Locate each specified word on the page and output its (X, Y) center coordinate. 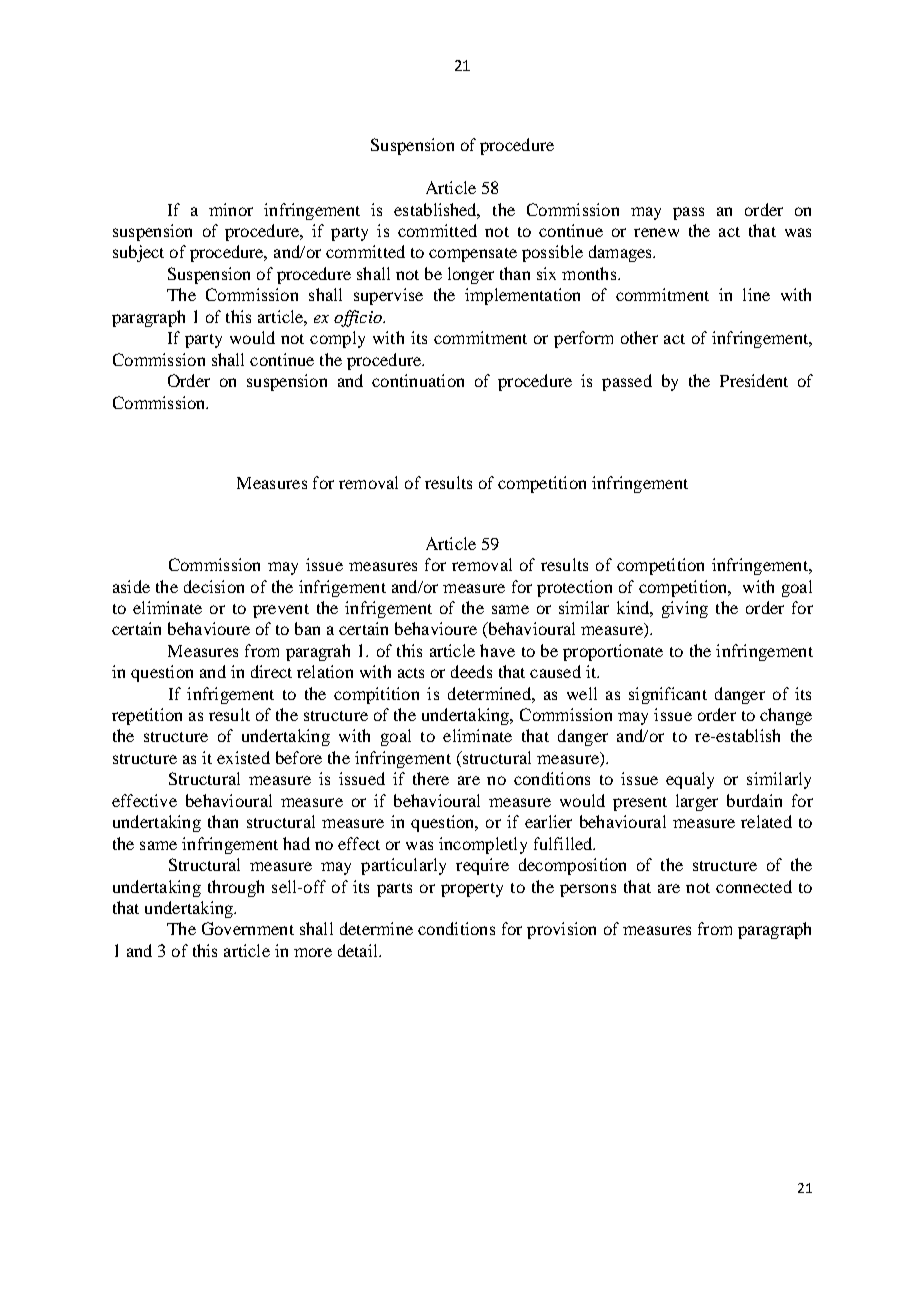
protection (574, 588)
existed (243, 757)
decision (214, 586)
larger (697, 802)
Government (248, 928)
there (431, 778)
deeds (471, 671)
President (754, 380)
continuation (418, 380)
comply (337, 339)
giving (685, 609)
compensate (473, 255)
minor (231, 209)
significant (668, 695)
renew (656, 232)
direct (271, 671)
